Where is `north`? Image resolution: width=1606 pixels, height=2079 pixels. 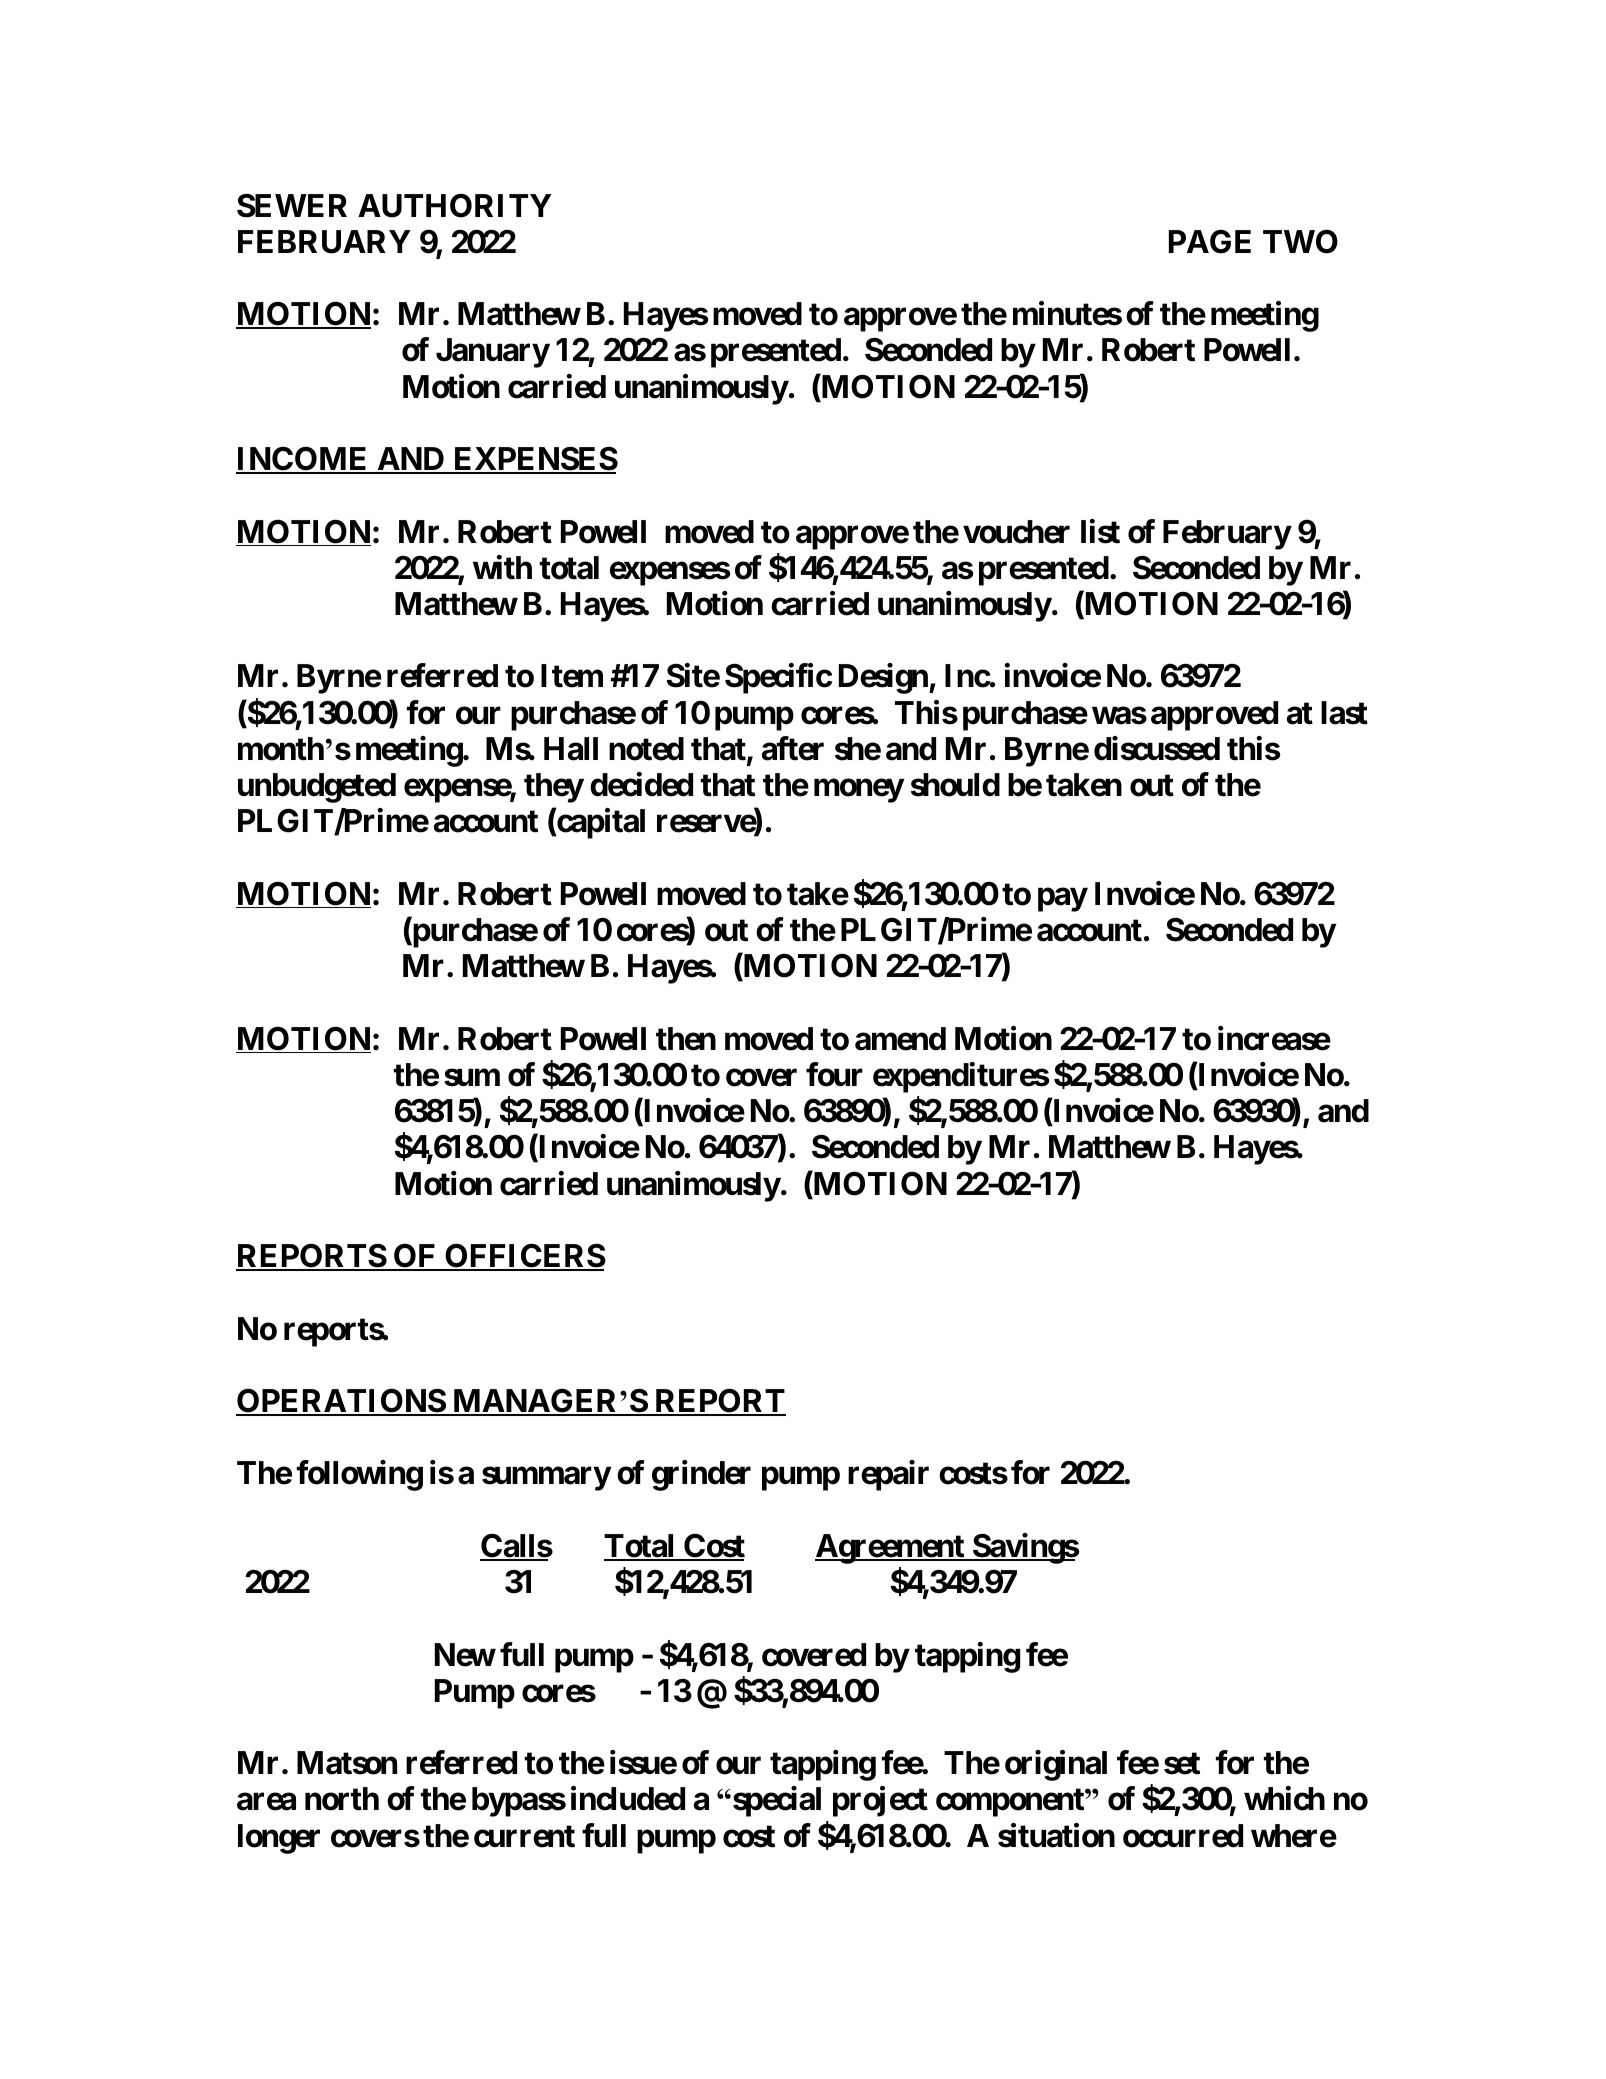
north is located at coordinates (342, 1799).
